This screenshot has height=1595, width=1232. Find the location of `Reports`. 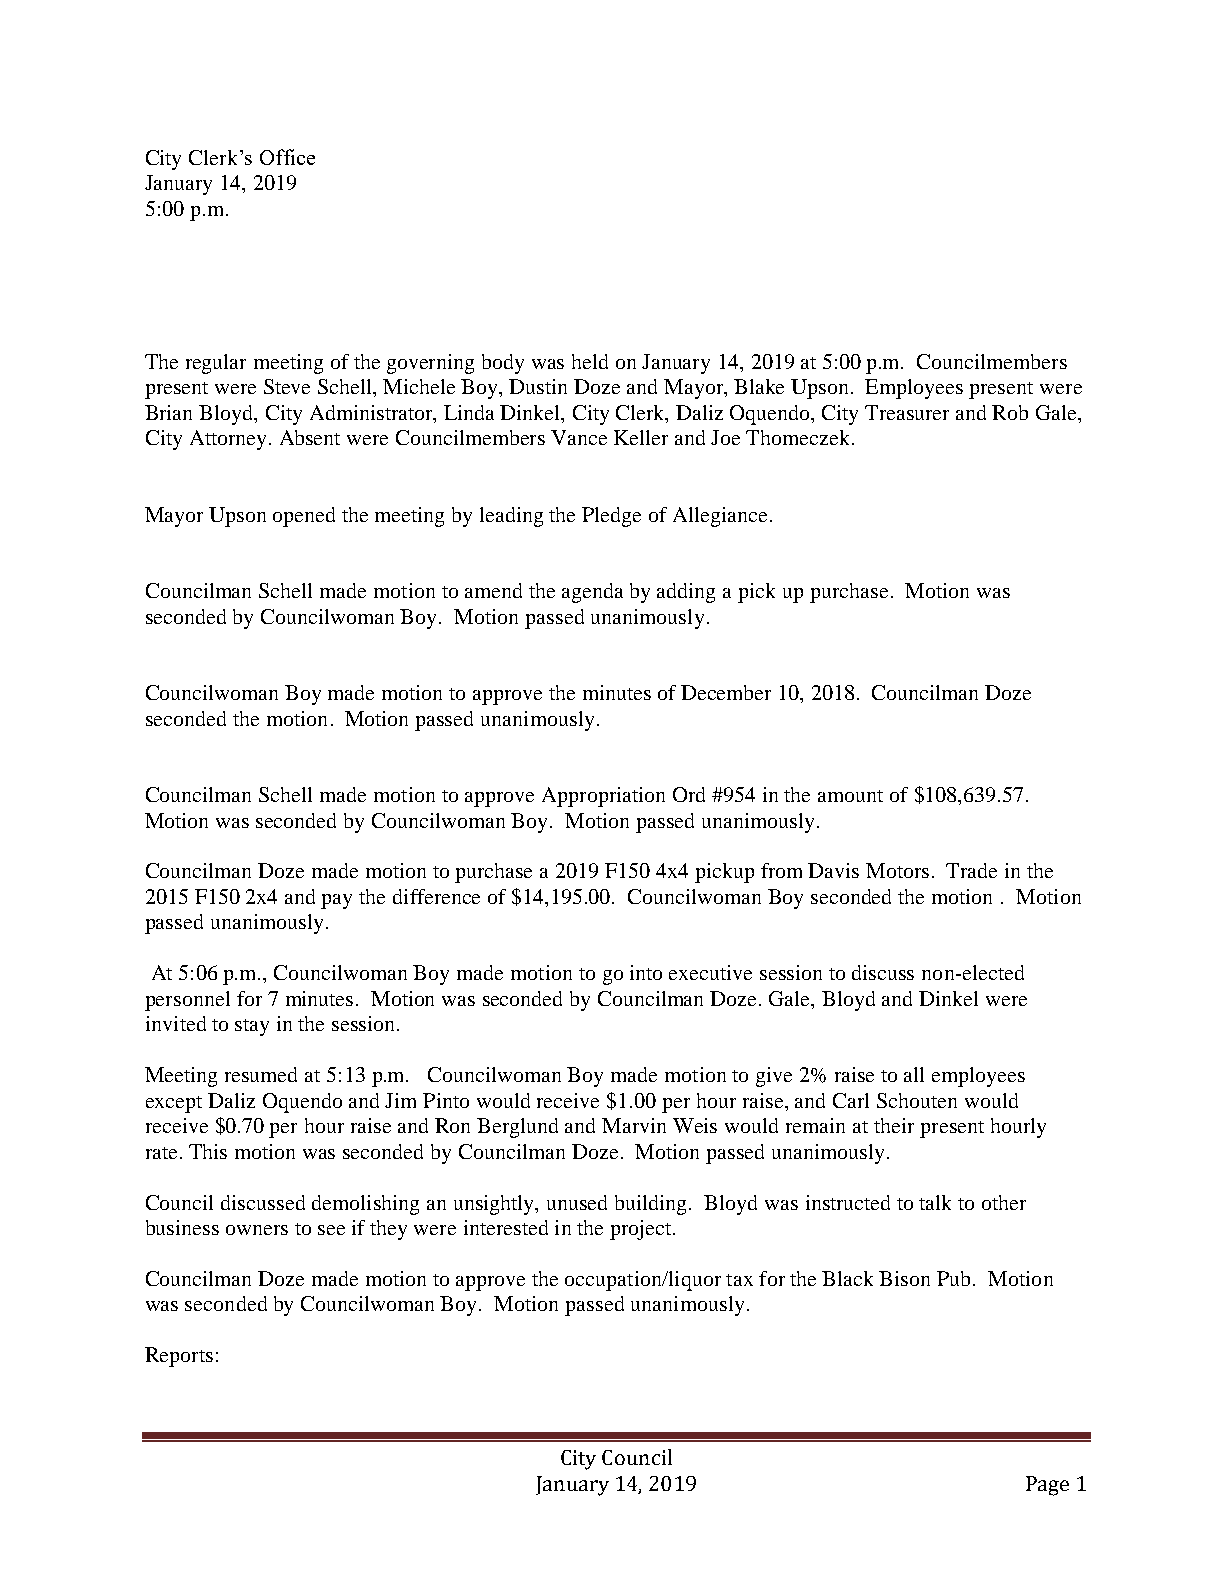

Reports is located at coordinates (179, 1357).
